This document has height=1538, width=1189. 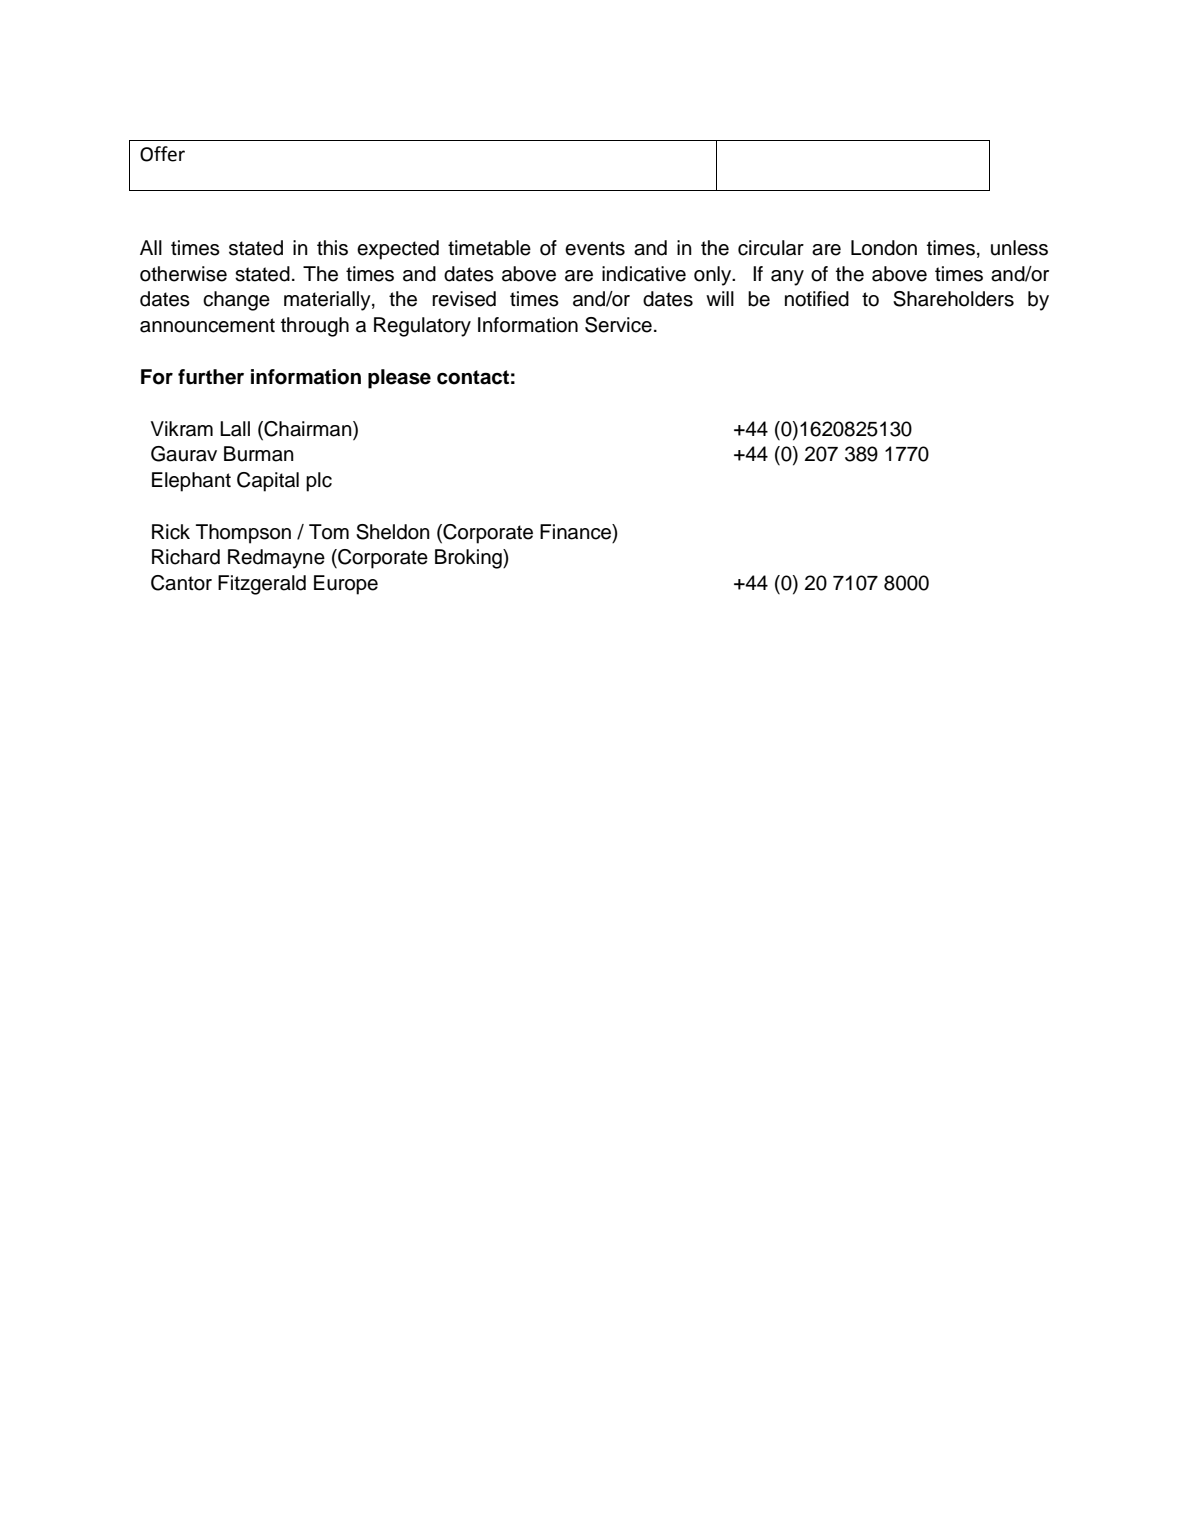 What do you see at coordinates (211, 377) in the document?
I see `further` at bounding box center [211, 377].
